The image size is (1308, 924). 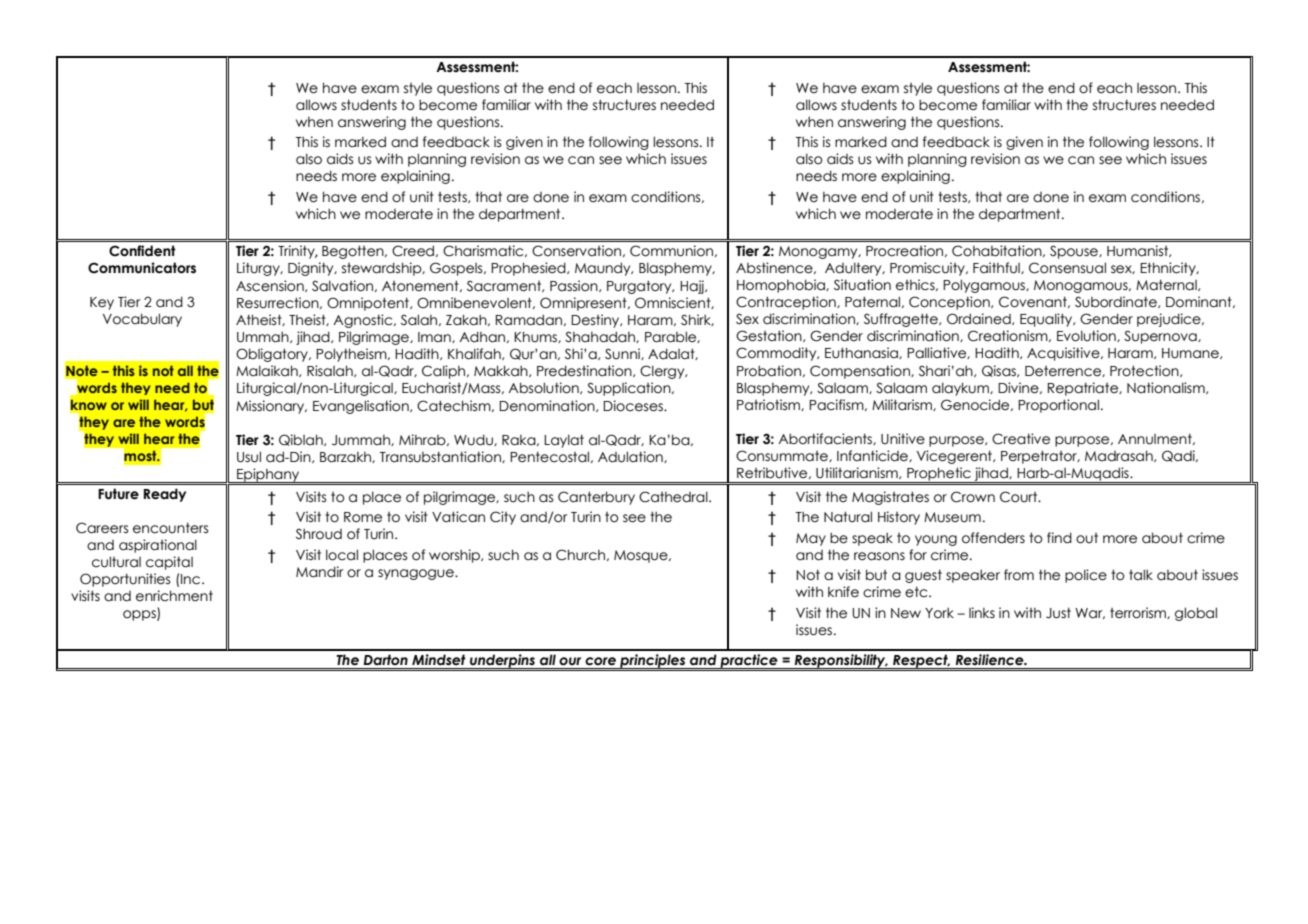 I want to click on Communicators, so click(x=142, y=268).
